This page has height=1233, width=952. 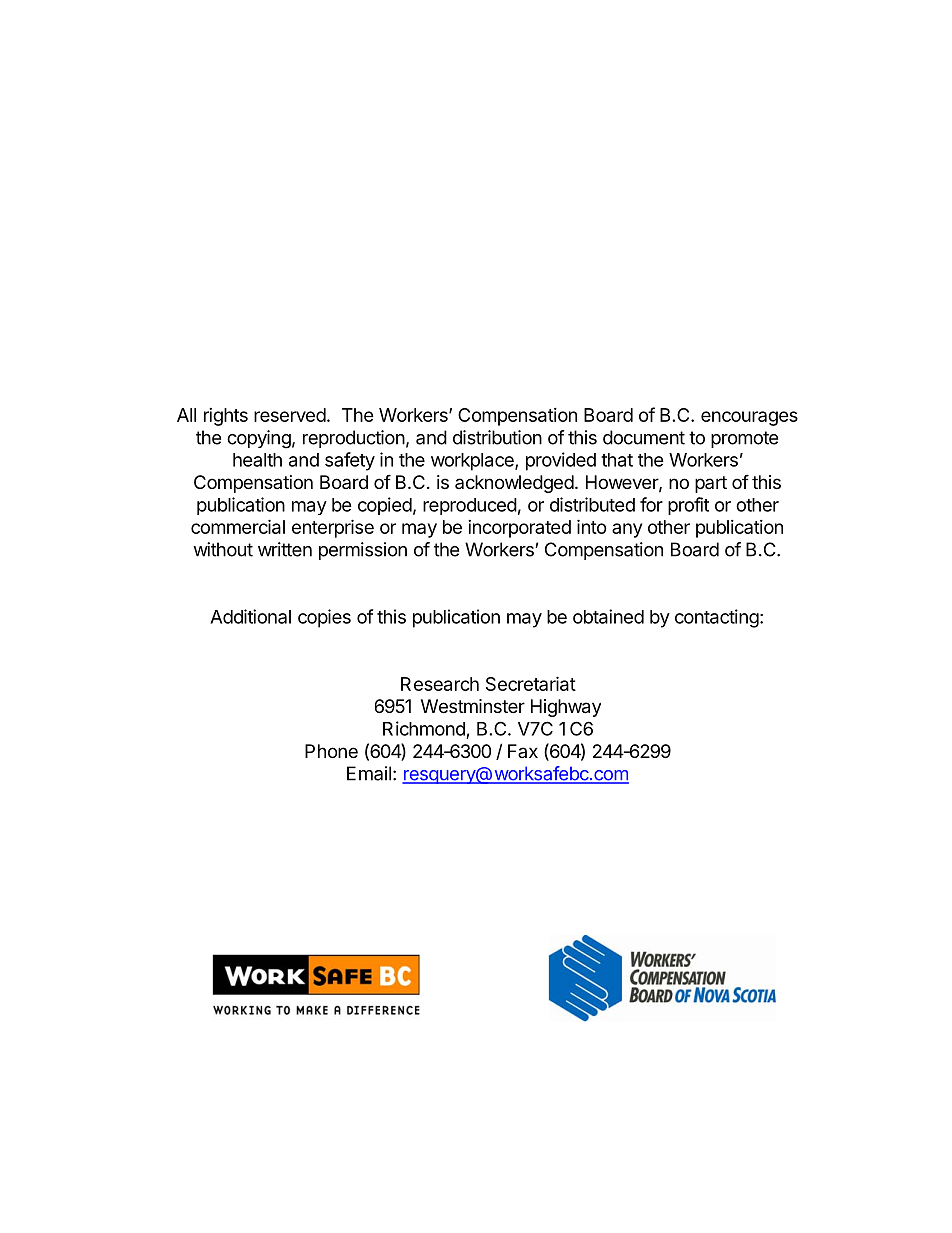 What do you see at coordinates (238, 526) in the page?
I see `commercial` at bounding box center [238, 526].
